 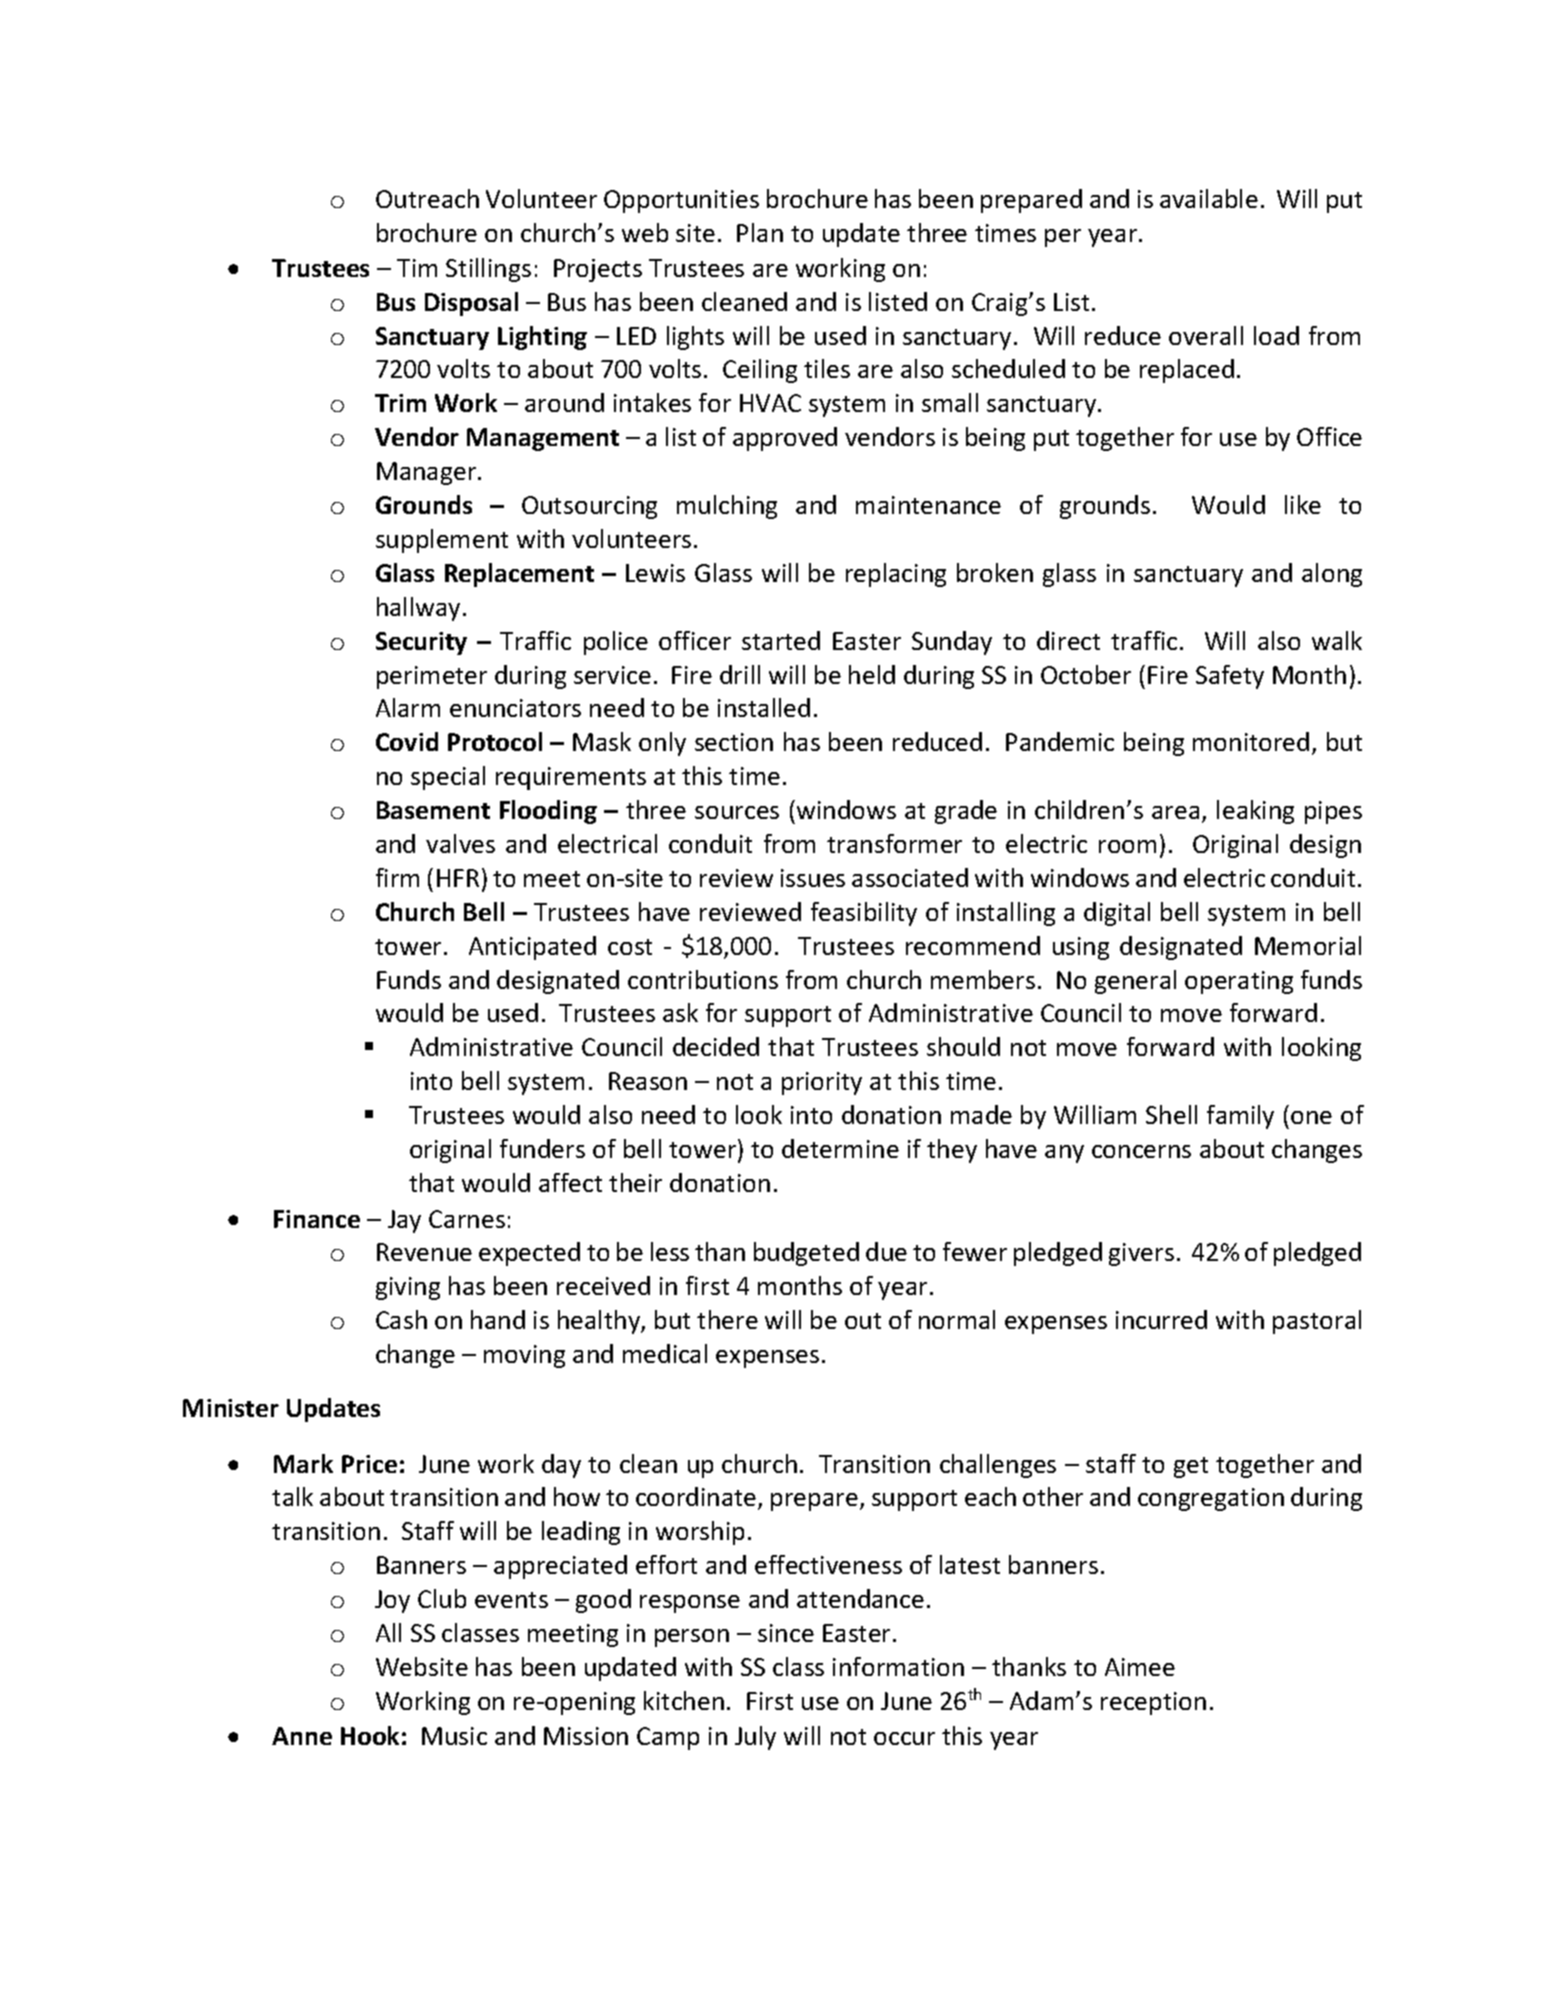 I want to click on firm, so click(x=397, y=877).
